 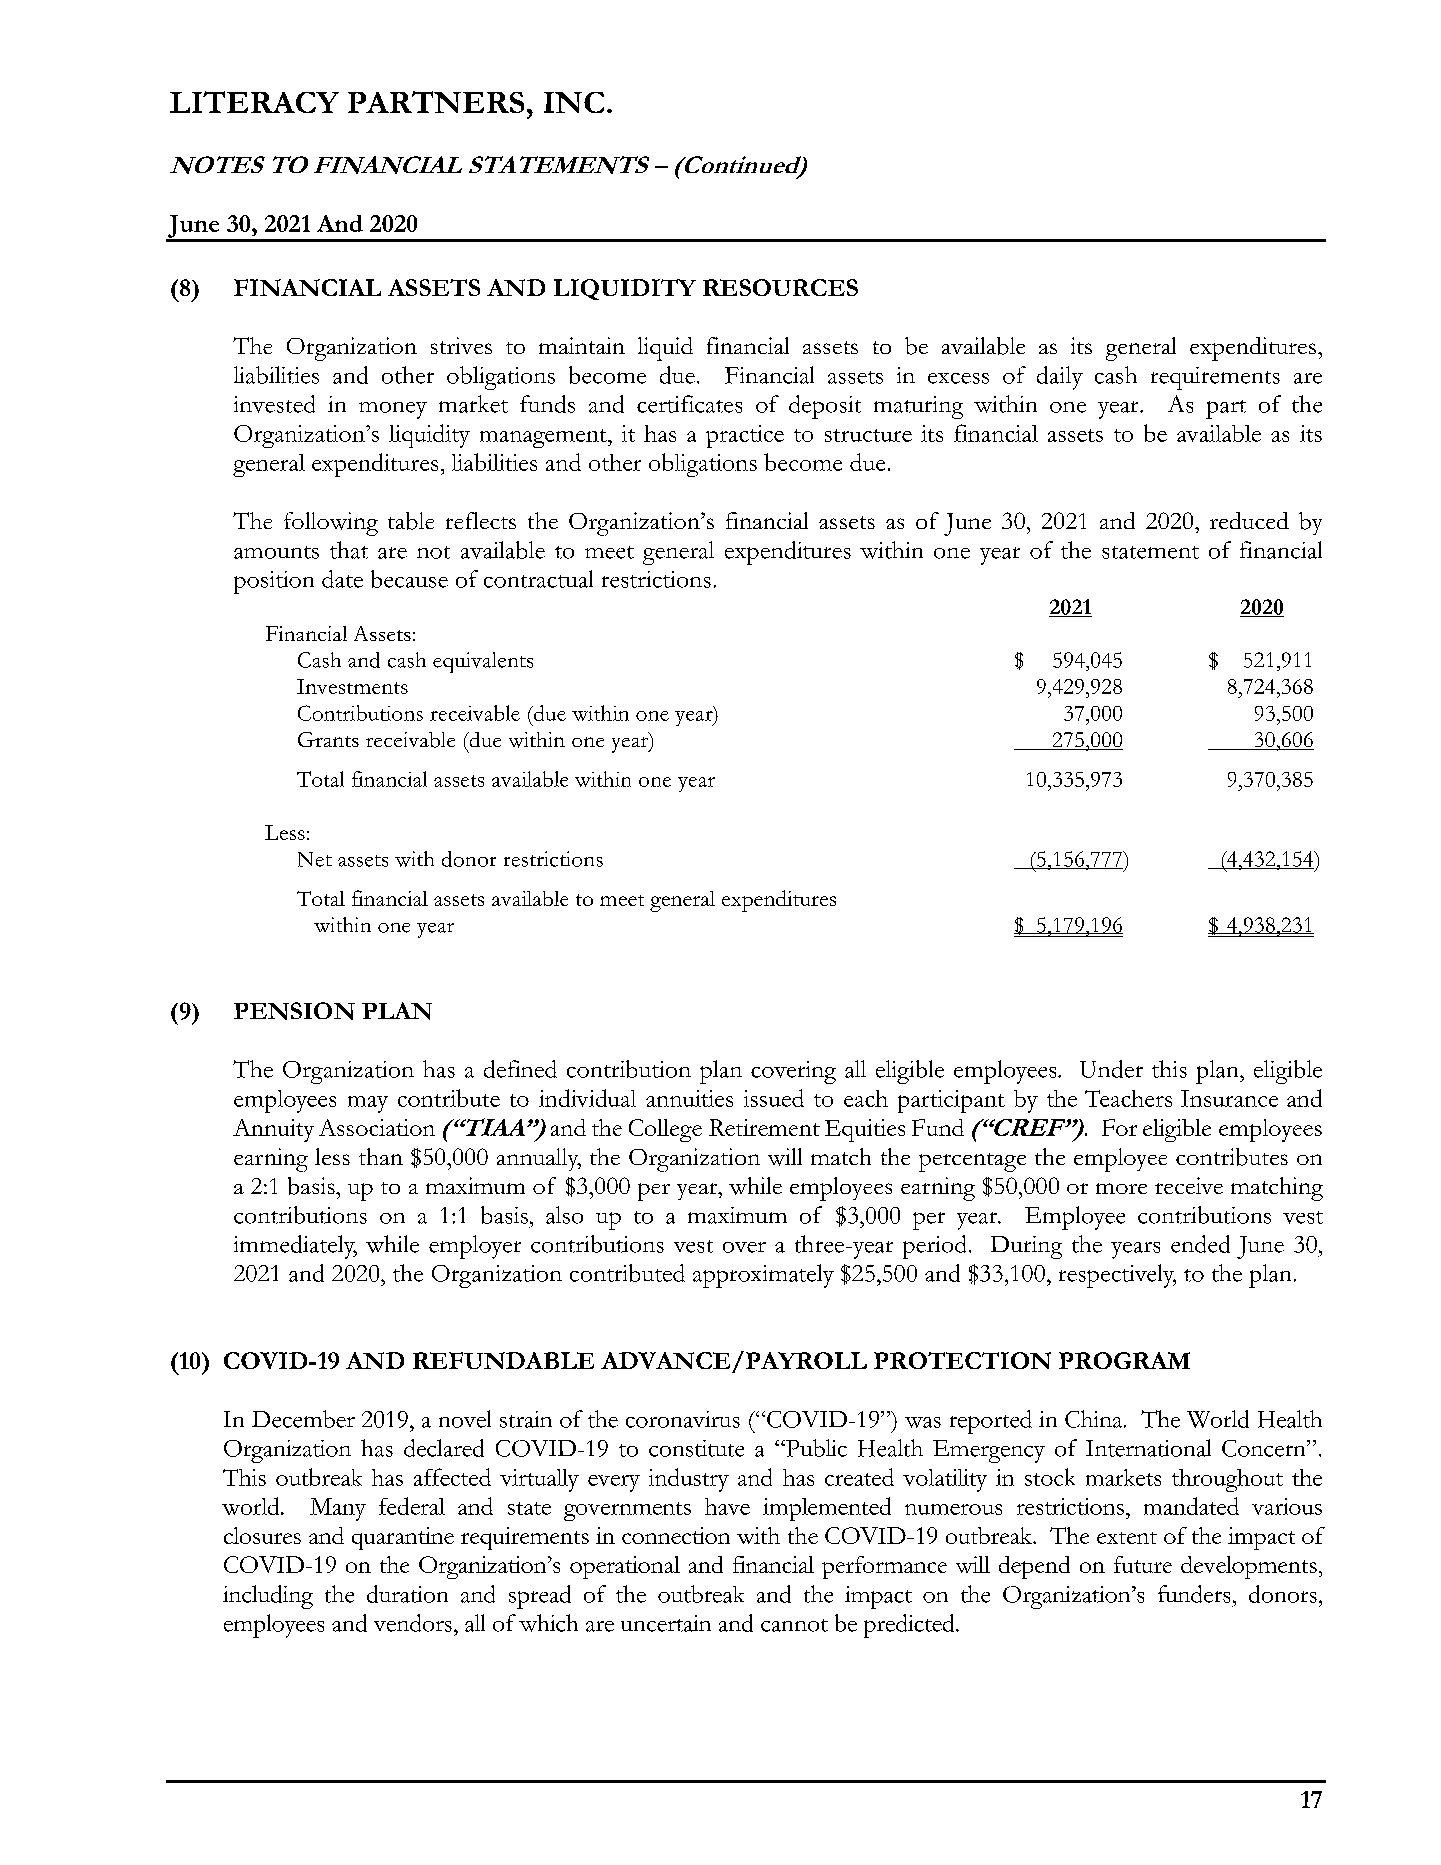 I want to click on RESOURCES, so click(x=780, y=287).
